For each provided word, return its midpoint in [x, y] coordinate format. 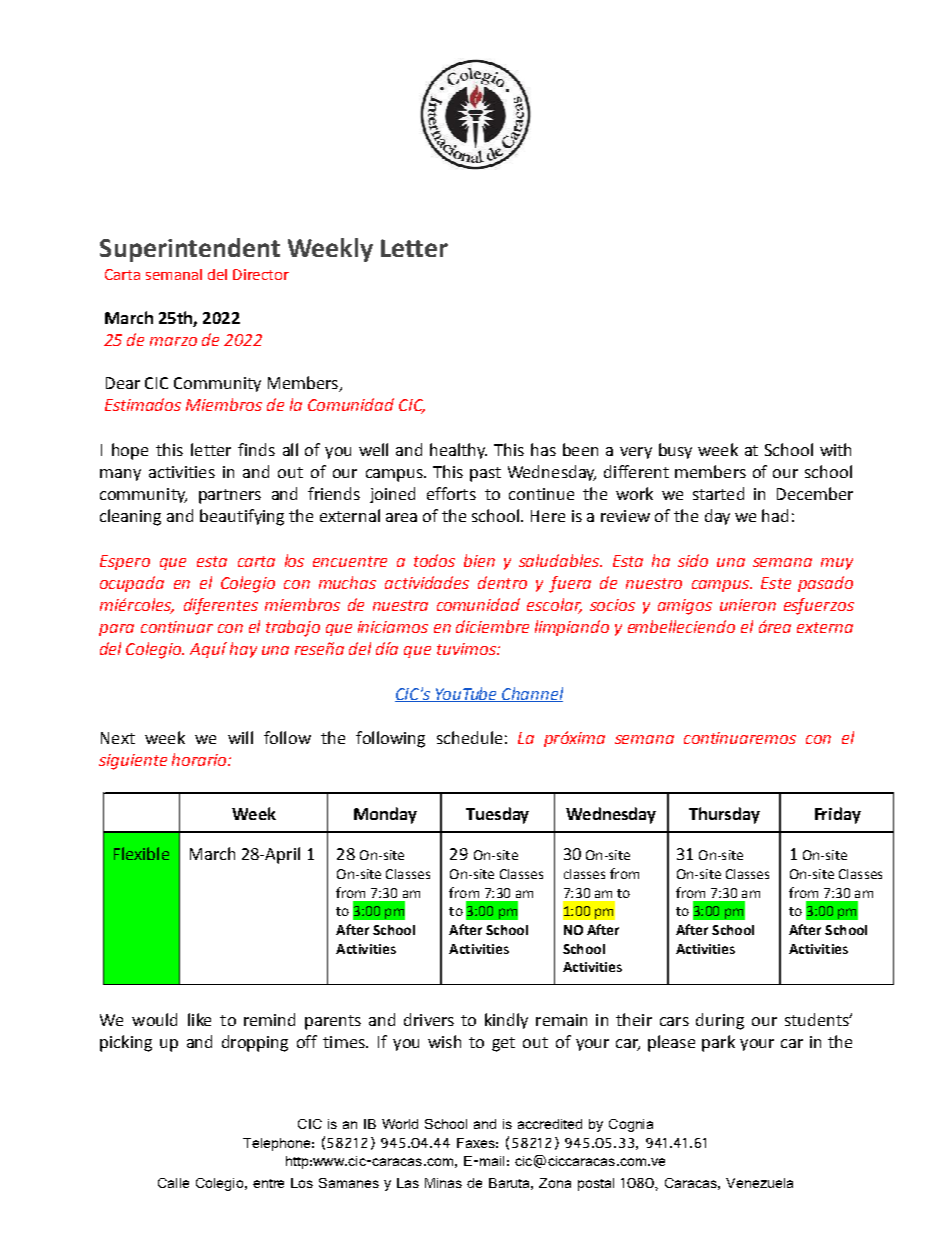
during [720, 1021]
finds [256, 449]
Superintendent [190, 250]
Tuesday [497, 815]
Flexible [141, 853]
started [718, 493]
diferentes [221, 606]
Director [261, 274]
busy [675, 451]
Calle [173, 1183]
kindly [506, 1021]
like [199, 1019]
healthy [458, 451]
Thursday [724, 815]
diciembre [492, 626]
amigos [685, 607]
